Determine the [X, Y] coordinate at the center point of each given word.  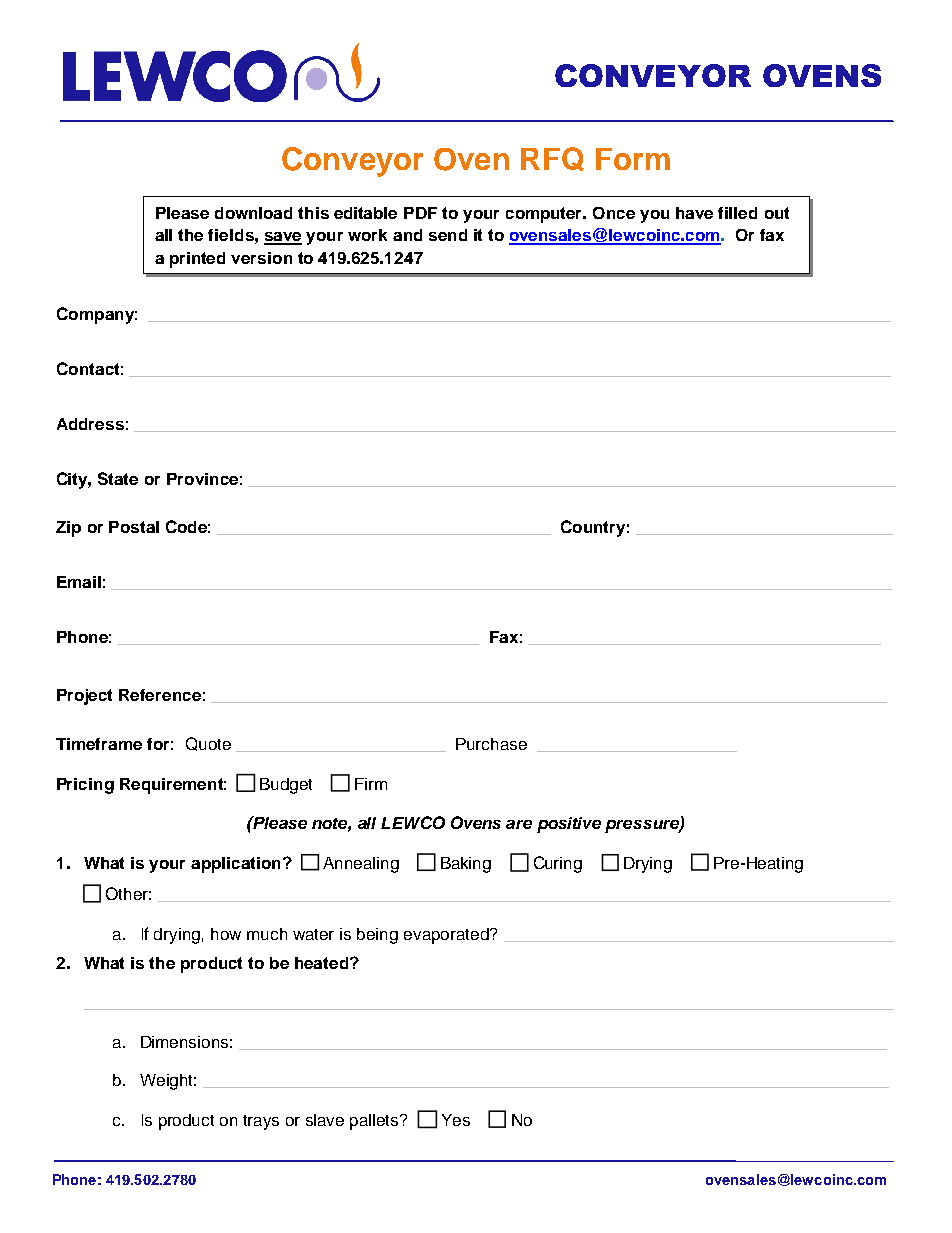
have [694, 213]
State [118, 478]
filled [737, 213]
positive [569, 825]
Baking [466, 865]
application [235, 865]
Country [593, 528]
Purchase [491, 744]
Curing [558, 864]
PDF [420, 213]
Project [84, 697]
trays [261, 1122]
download [253, 213]
